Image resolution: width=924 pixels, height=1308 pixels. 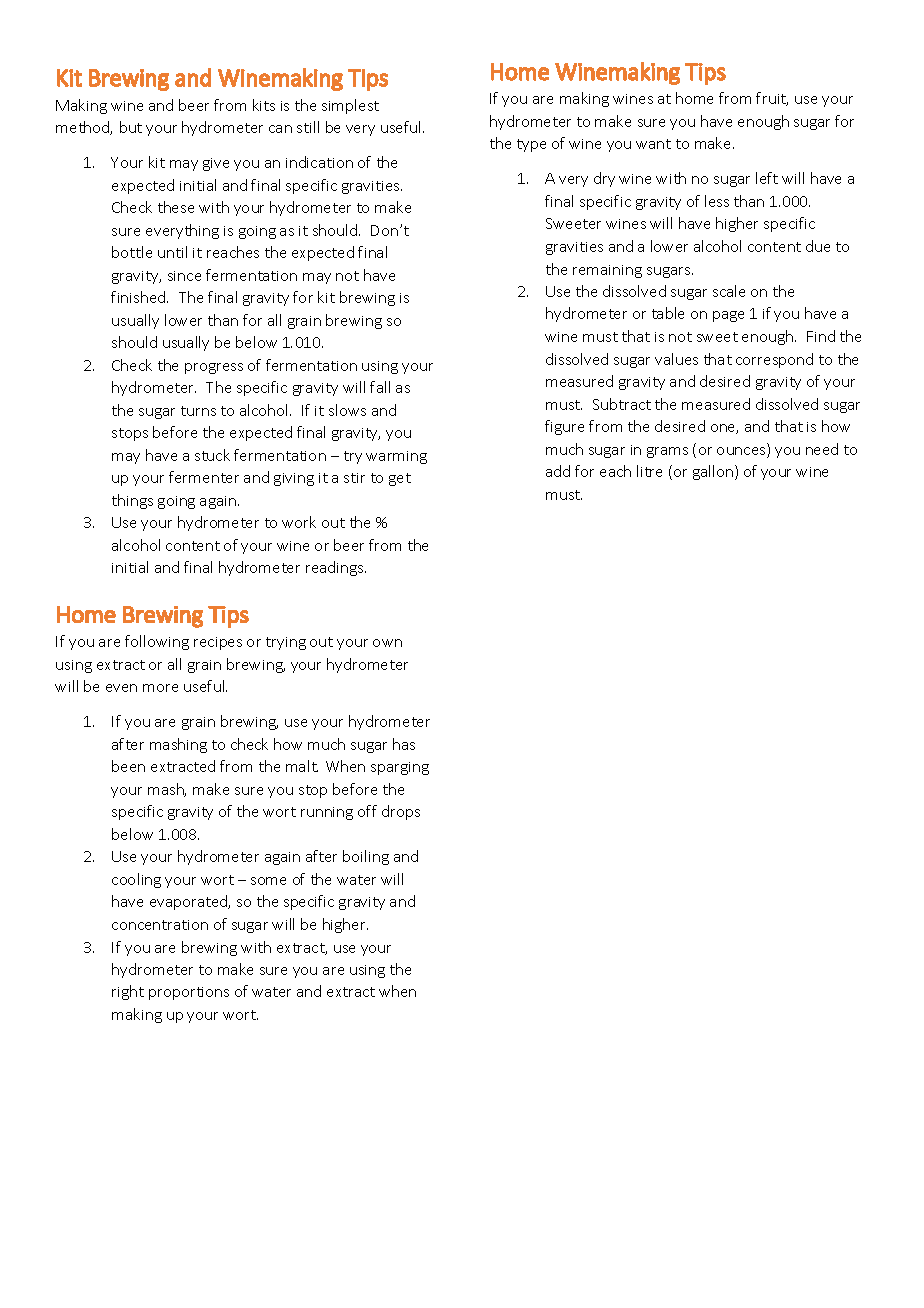 What do you see at coordinates (198, 411) in the page?
I see `turns` at bounding box center [198, 411].
